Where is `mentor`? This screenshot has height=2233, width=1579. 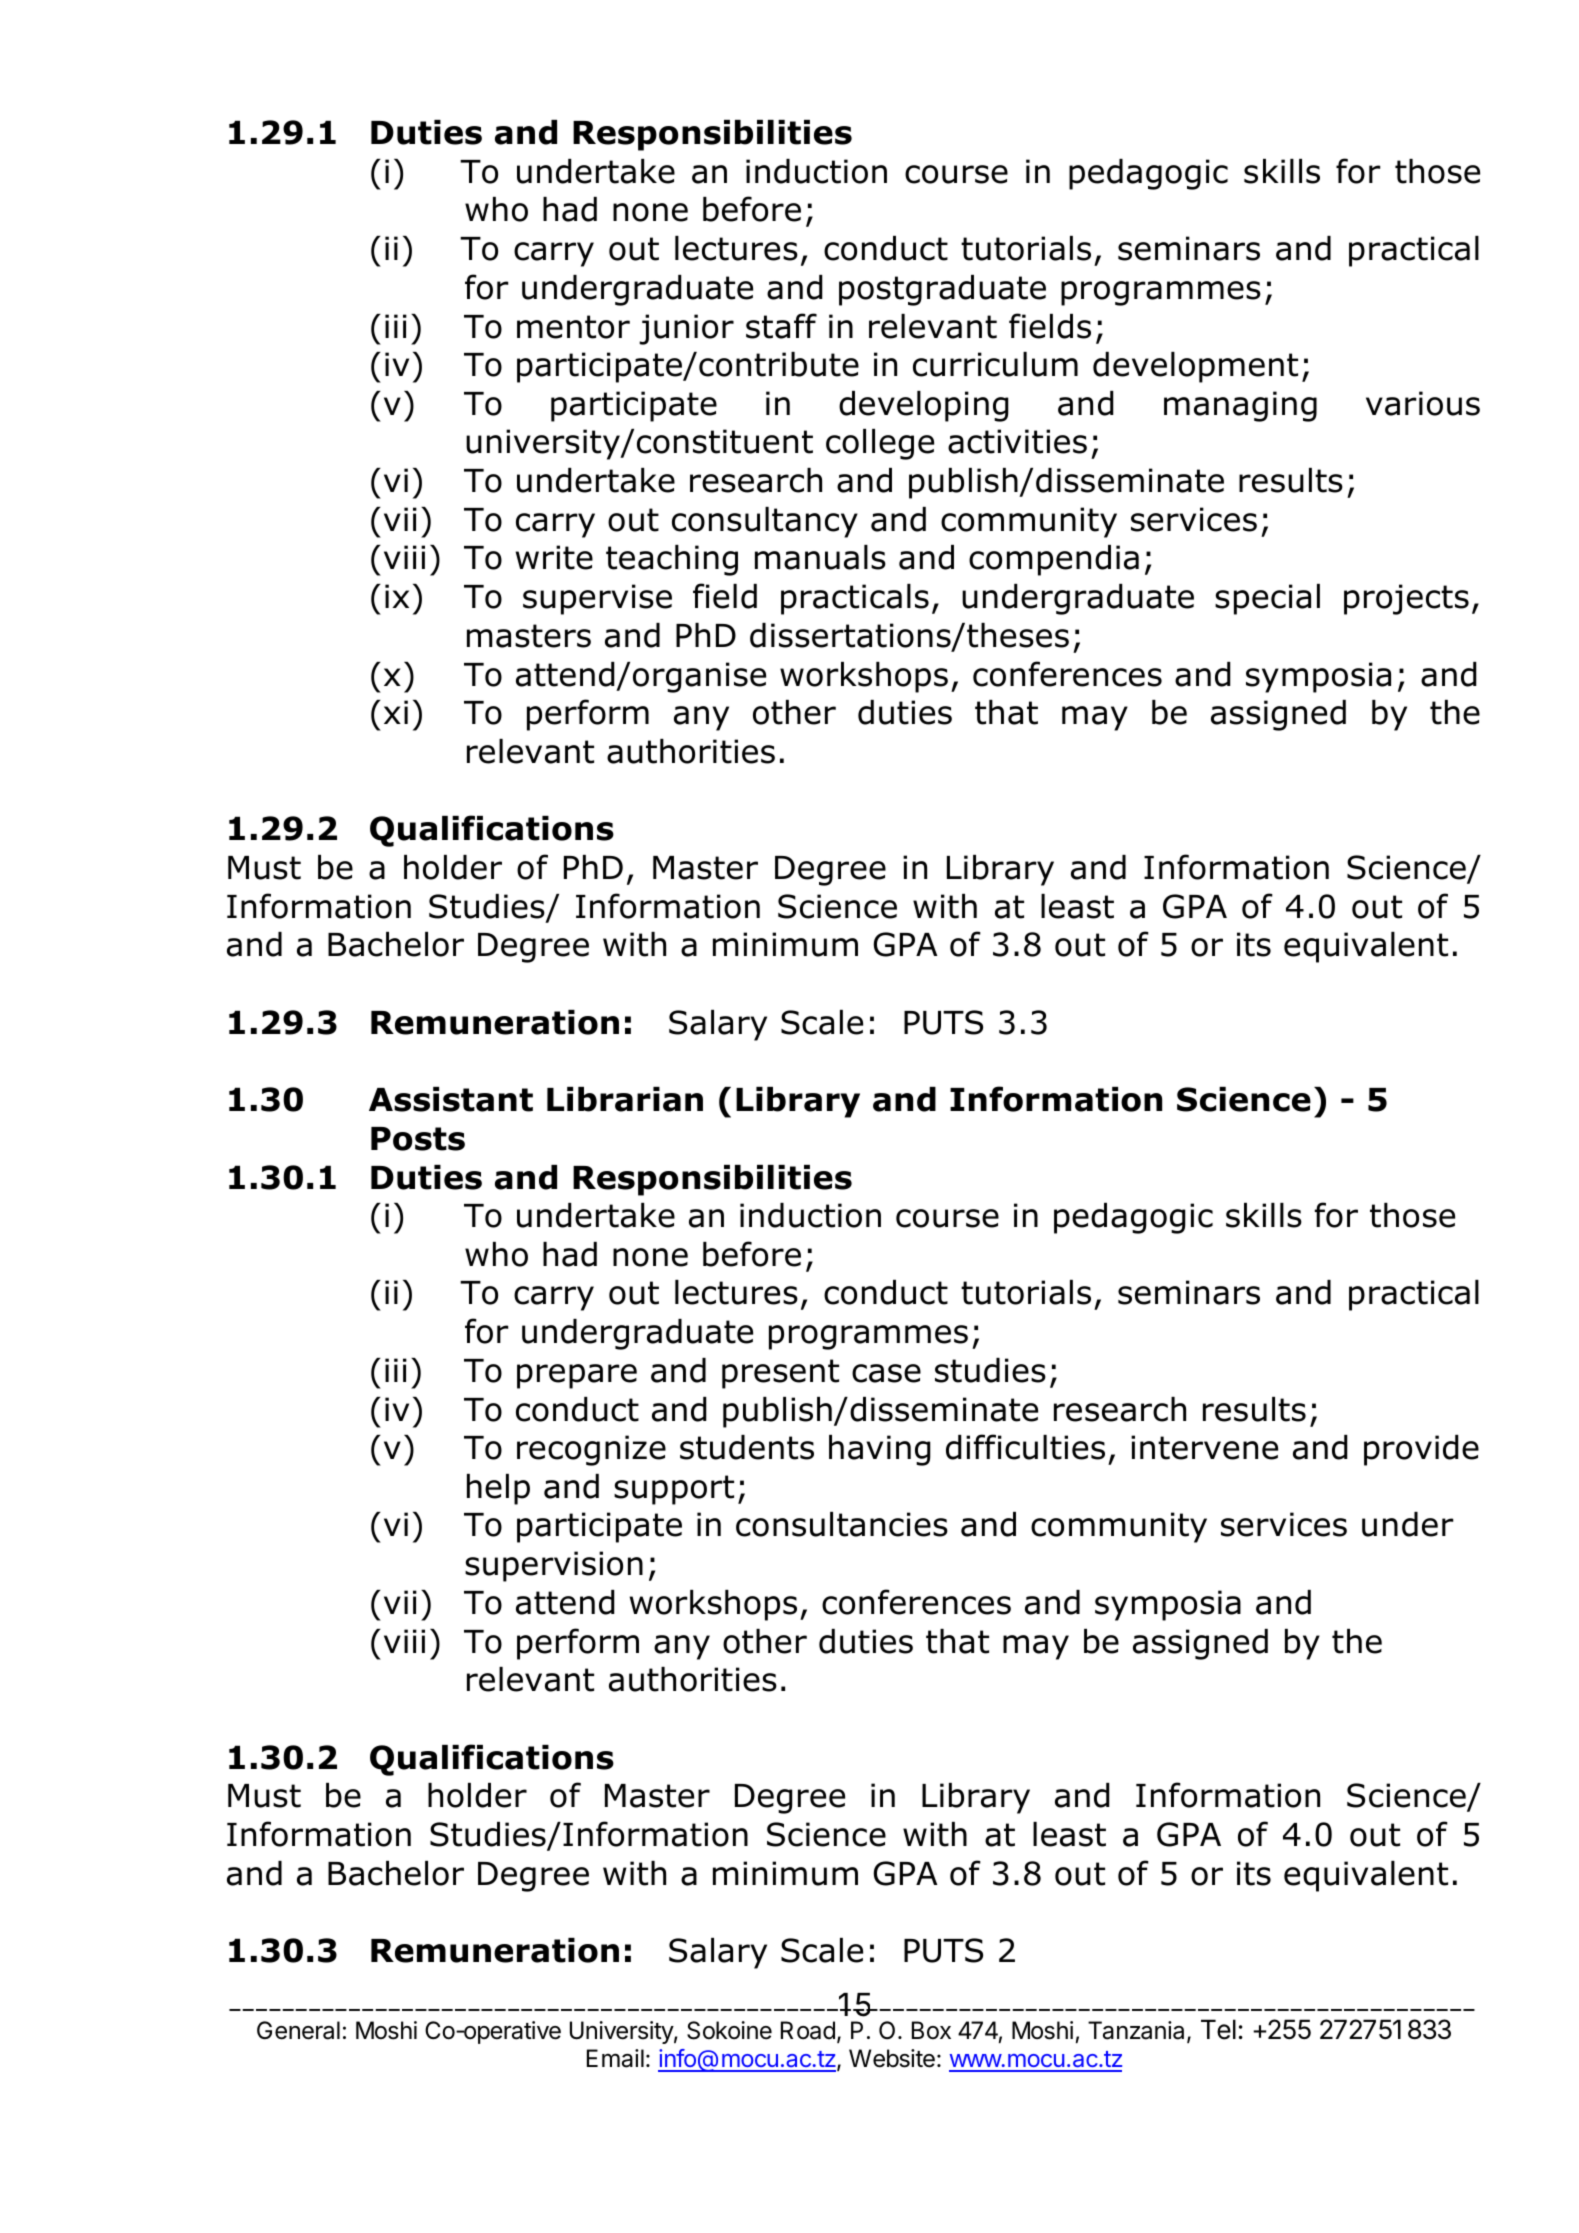 mentor is located at coordinates (573, 327).
